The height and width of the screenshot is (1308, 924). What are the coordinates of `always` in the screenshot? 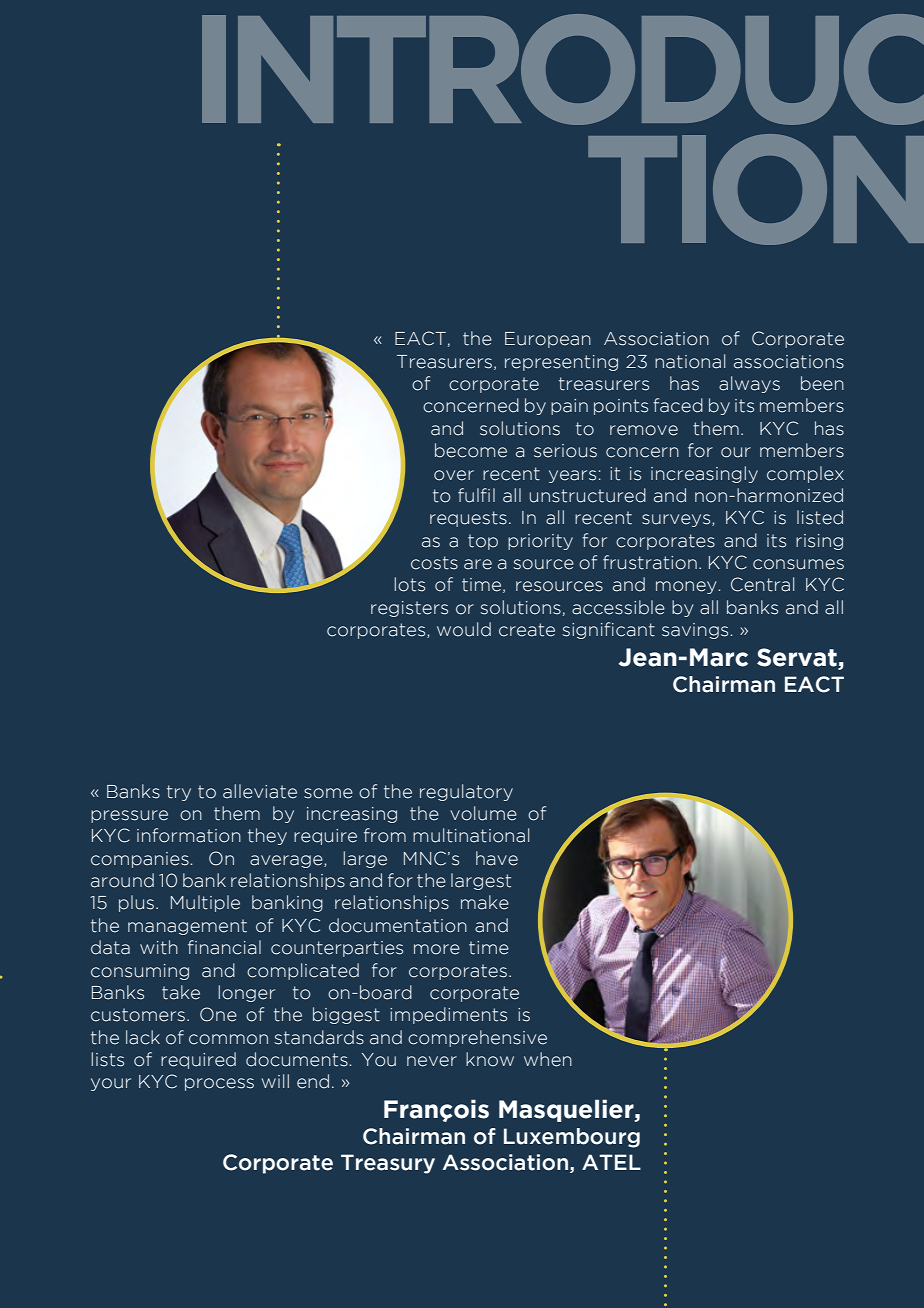 It's located at (749, 384).
